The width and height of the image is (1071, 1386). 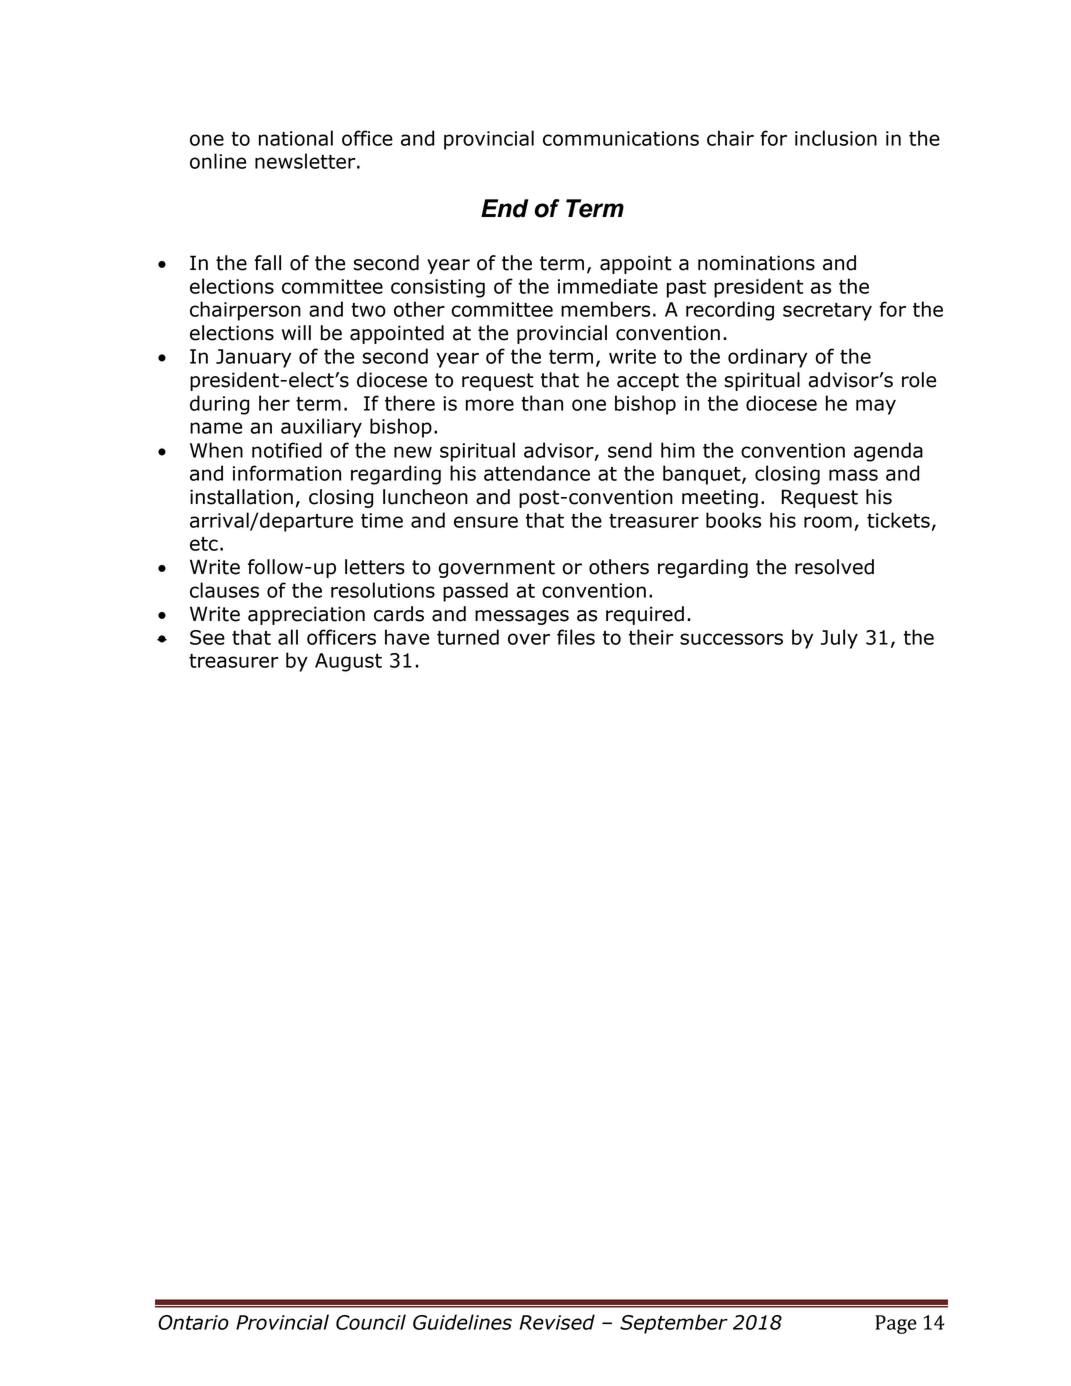 What do you see at coordinates (834, 567) in the image?
I see `resolved` at bounding box center [834, 567].
